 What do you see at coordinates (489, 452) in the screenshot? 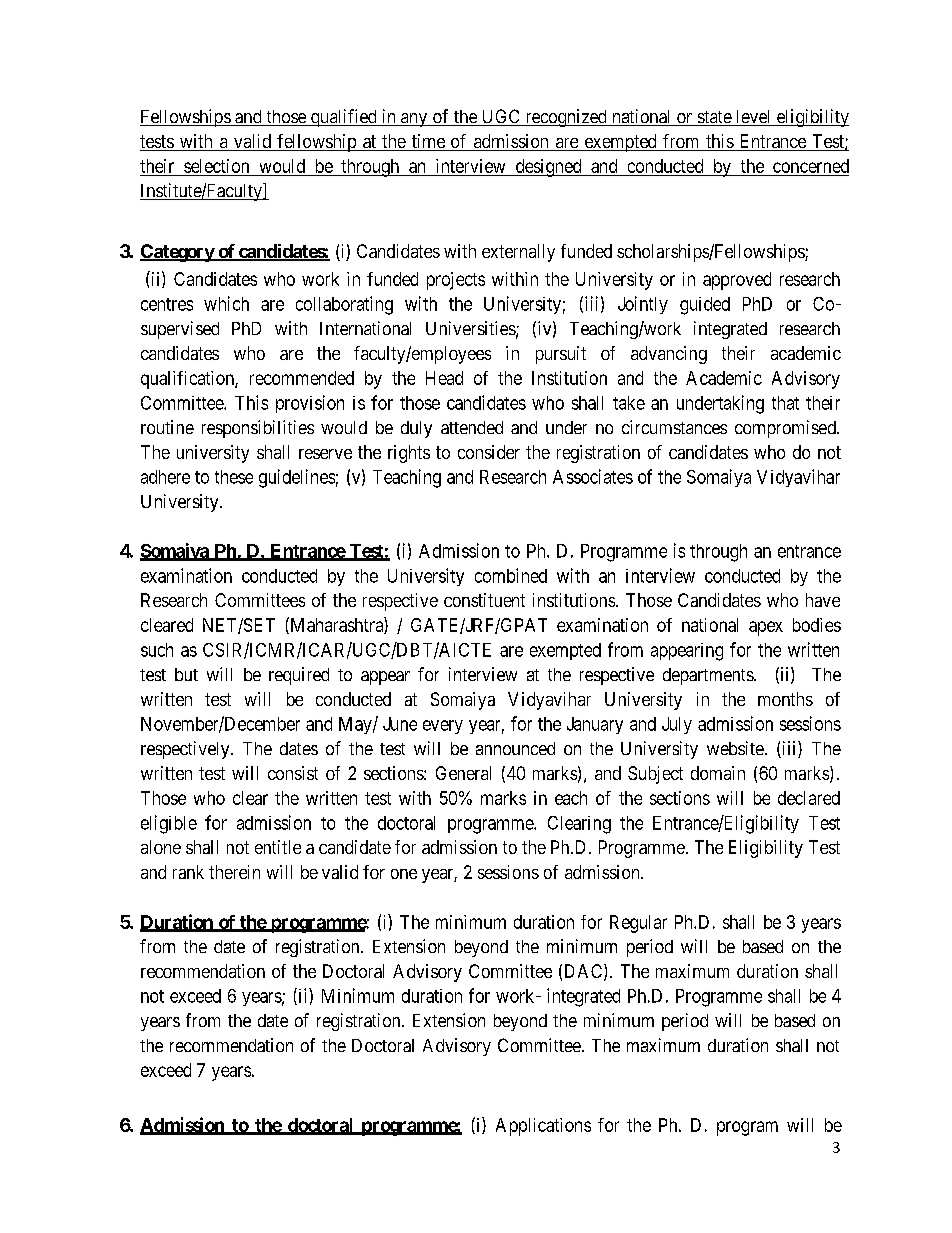
I see `consider` at bounding box center [489, 452].
